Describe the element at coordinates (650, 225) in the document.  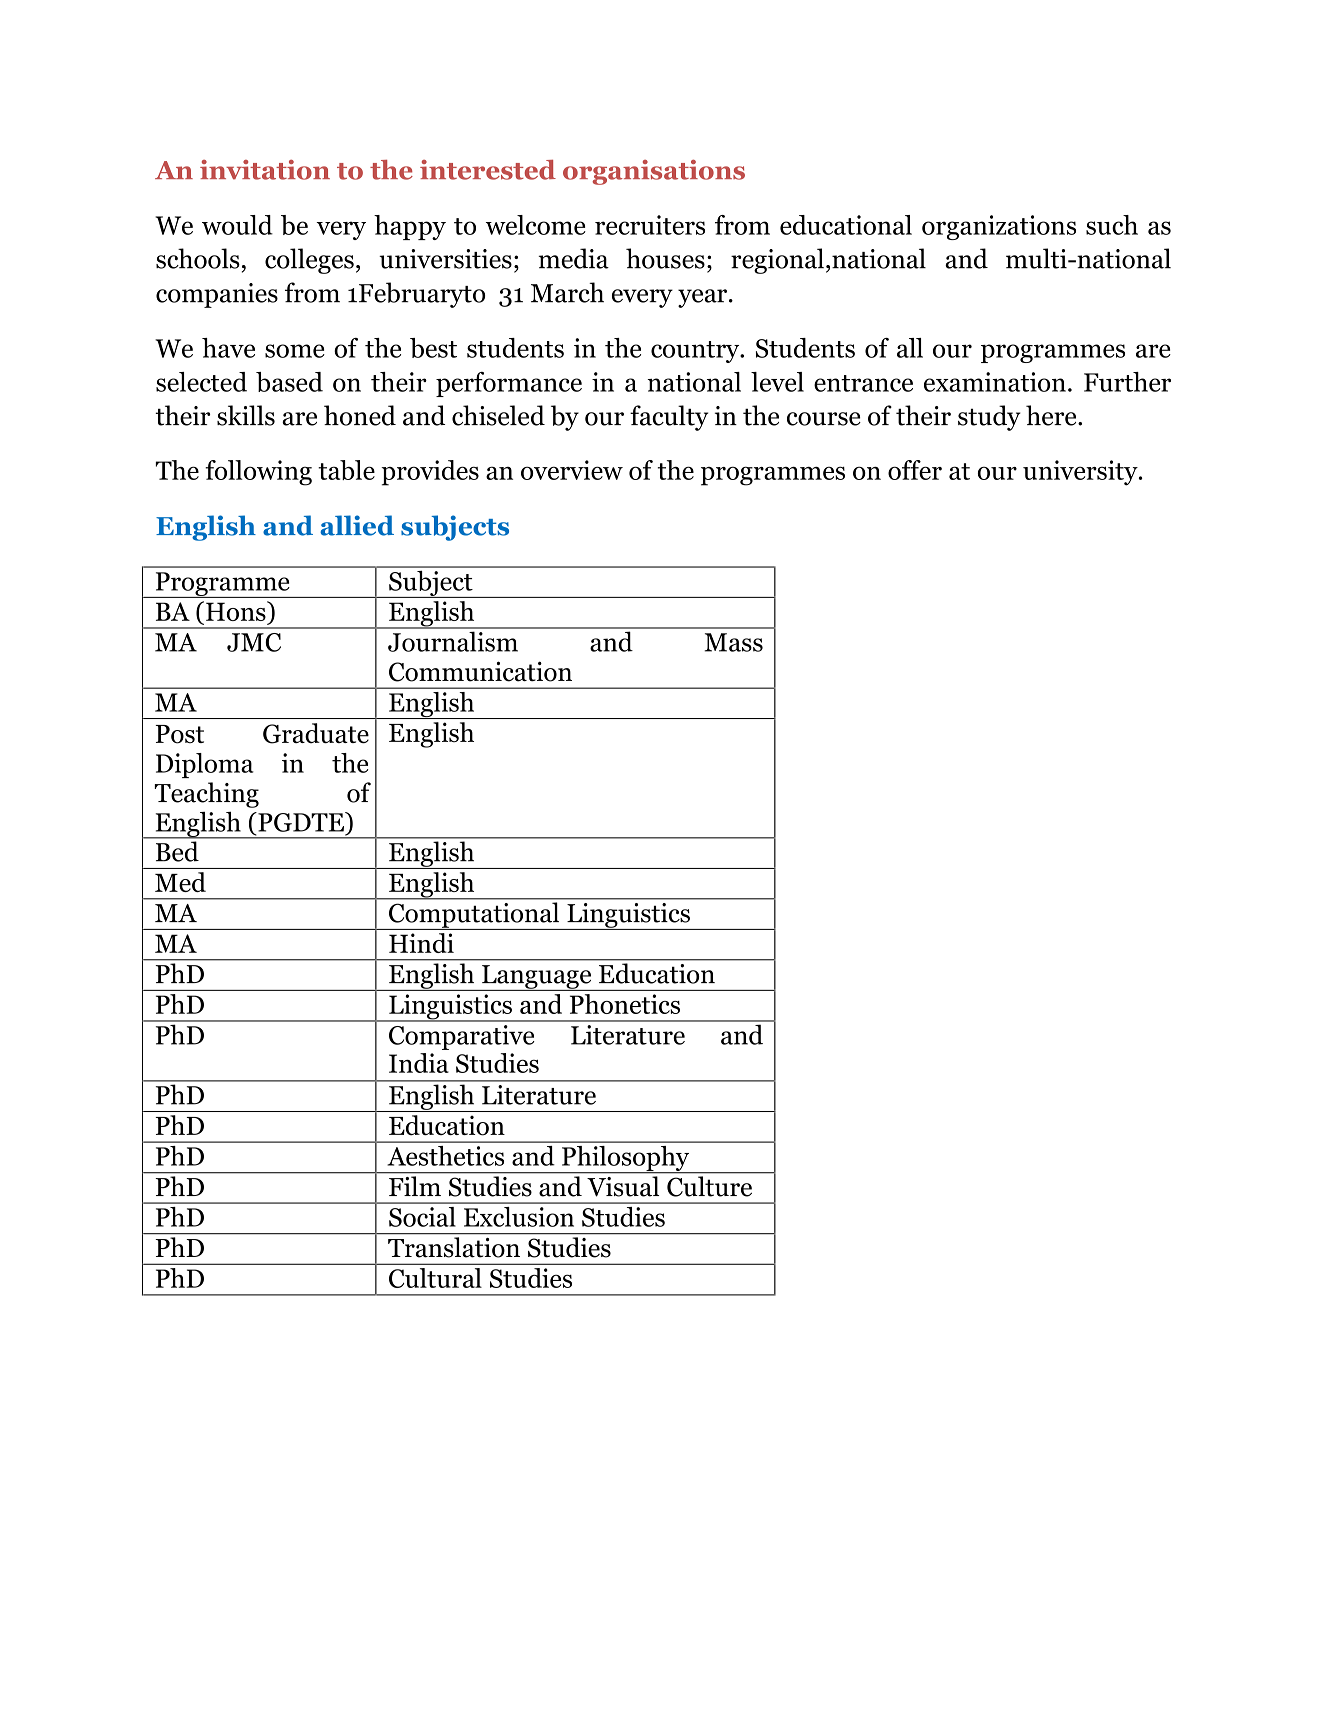
I see `recruiters` at that location.
